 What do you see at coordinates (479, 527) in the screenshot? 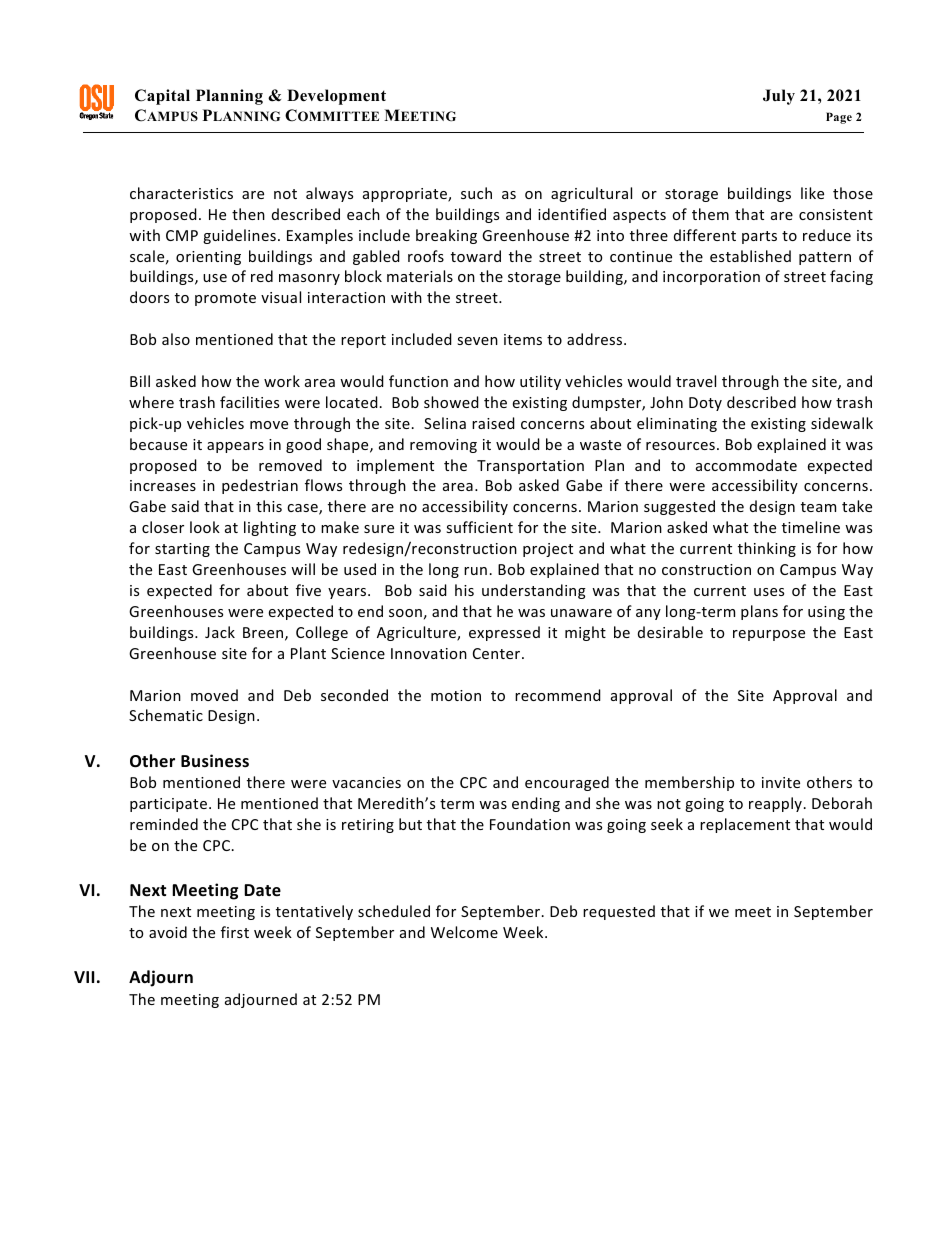
I see `sufficient` at bounding box center [479, 527].
